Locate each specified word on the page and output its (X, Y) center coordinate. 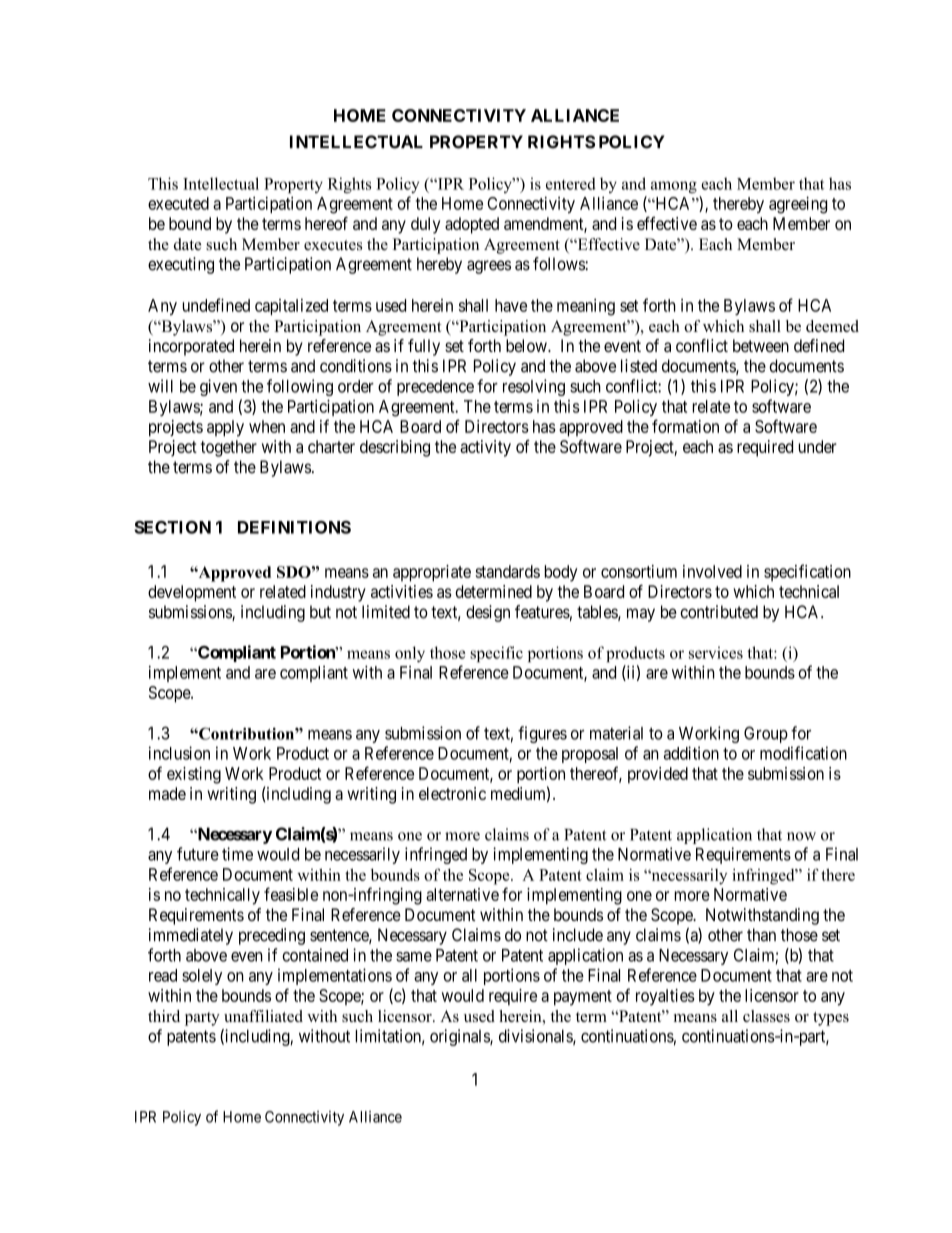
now (801, 836)
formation (685, 426)
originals (460, 1037)
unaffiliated (263, 1016)
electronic (452, 793)
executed (178, 203)
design (488, 613)
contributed (719, 612)
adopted (472, 225)
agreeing (798, 205)
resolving (534, 387)
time (237, 854)
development (192, 593)
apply (225, 428)
